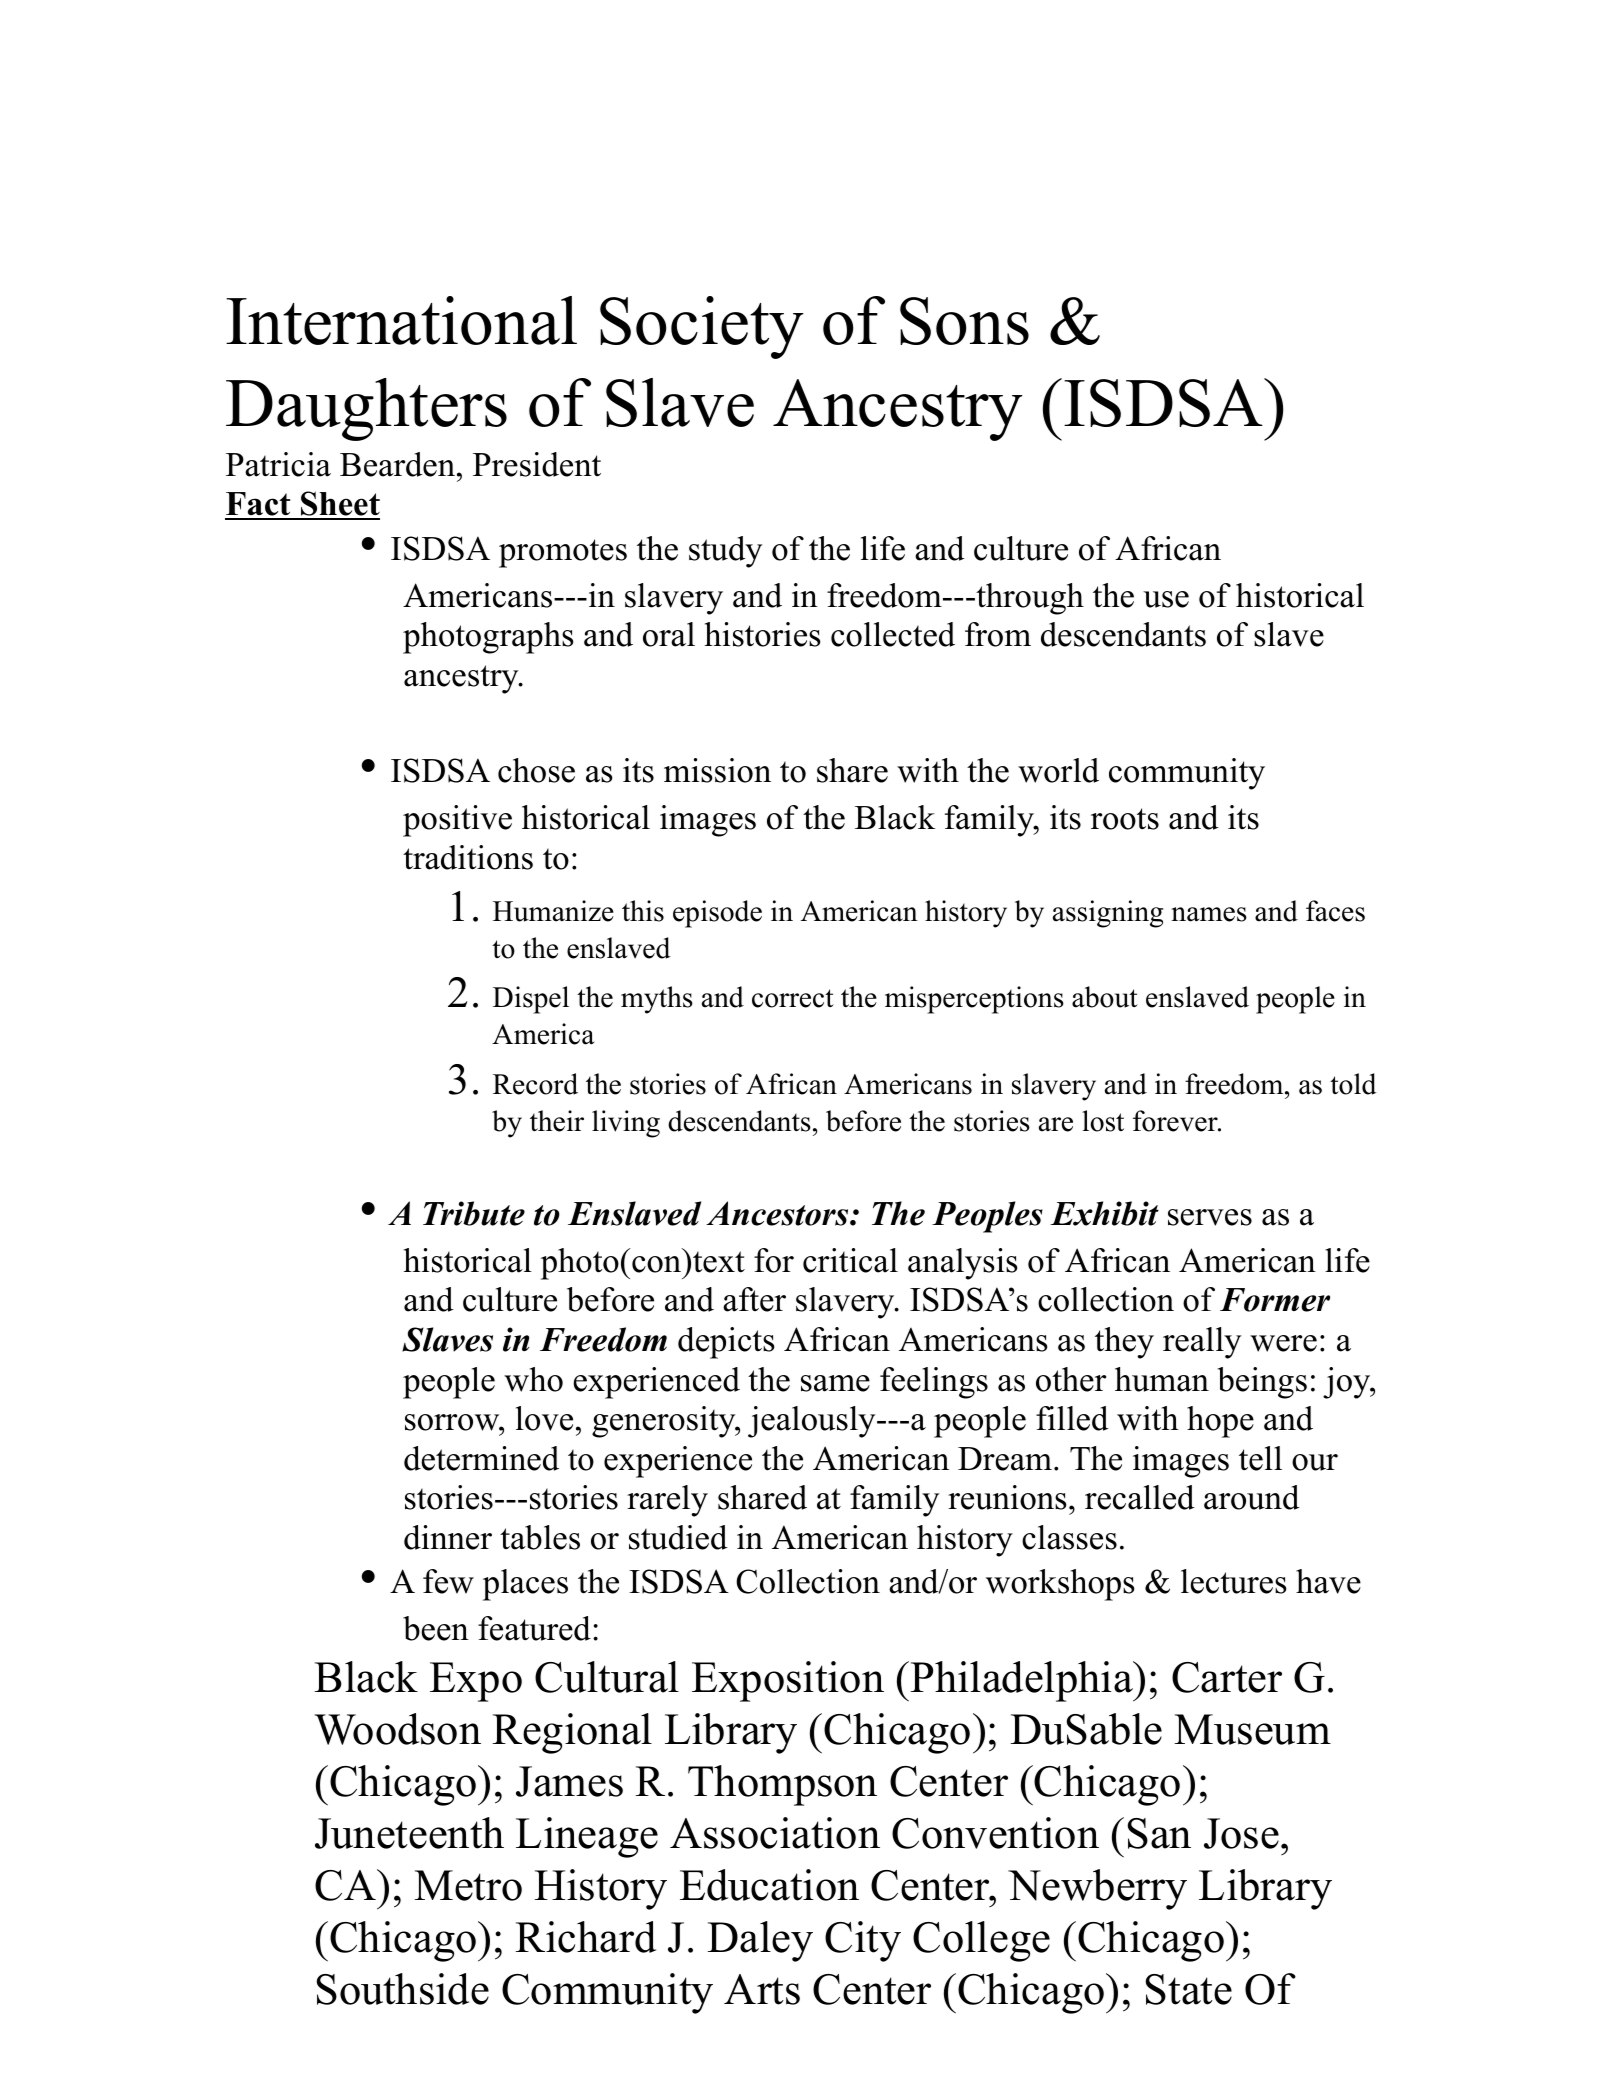 Image resolution: width=1608 pixels, height=2081 pixels. What do you see at coordinates (1209, 914) in the screenshot?
I see `names` at bounding box center [1209, 914].
